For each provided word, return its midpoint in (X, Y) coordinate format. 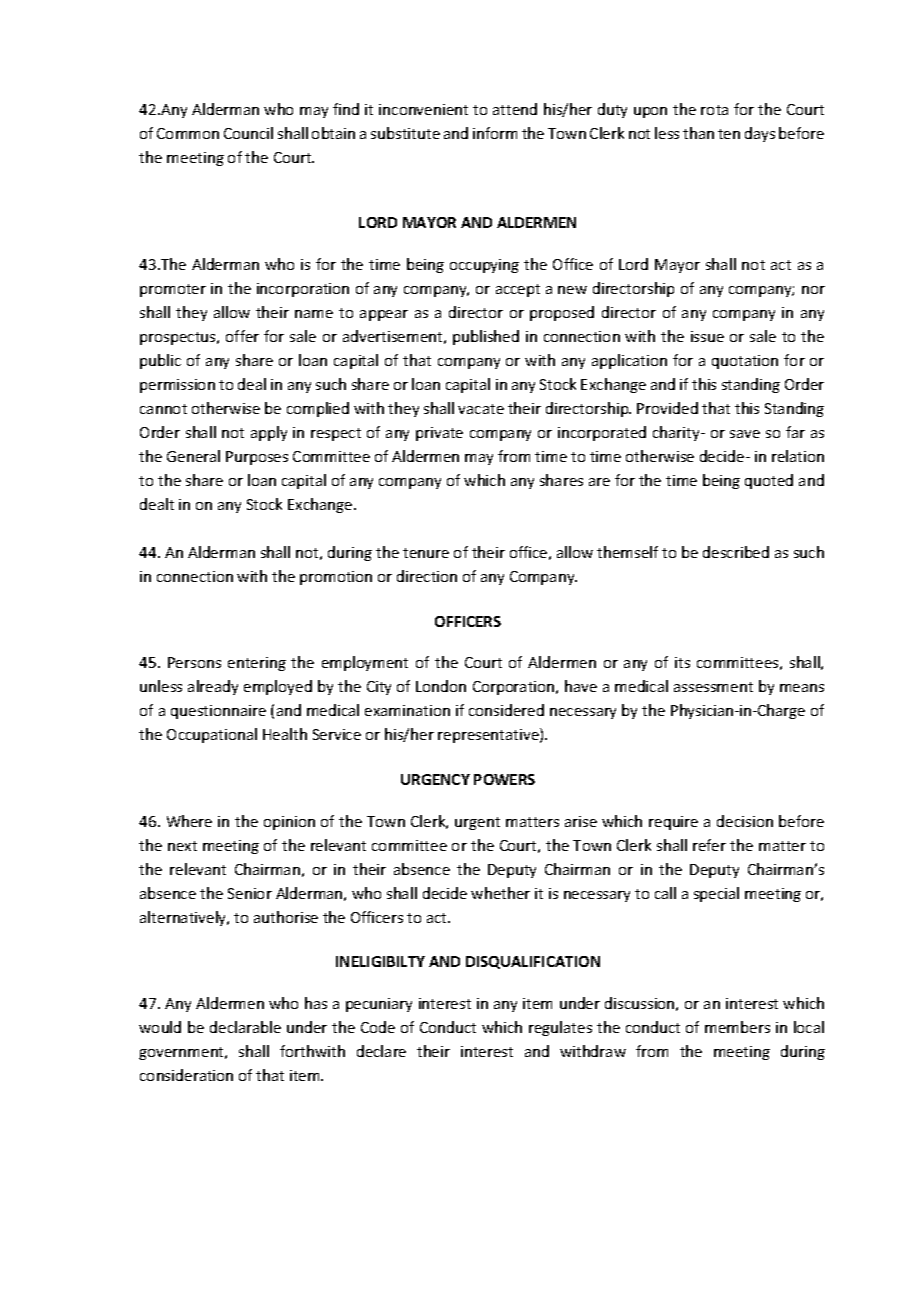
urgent (477, 823)
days (760, 134)
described (736, 552)
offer (242, 336)
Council (248, 133)
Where (189, 821)
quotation (745, 362)
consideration (186, 1075)
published (486, 337)
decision (745, 821)
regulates (560, 1028)
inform (495, 133)
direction (427, 576)
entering (257, 664)
